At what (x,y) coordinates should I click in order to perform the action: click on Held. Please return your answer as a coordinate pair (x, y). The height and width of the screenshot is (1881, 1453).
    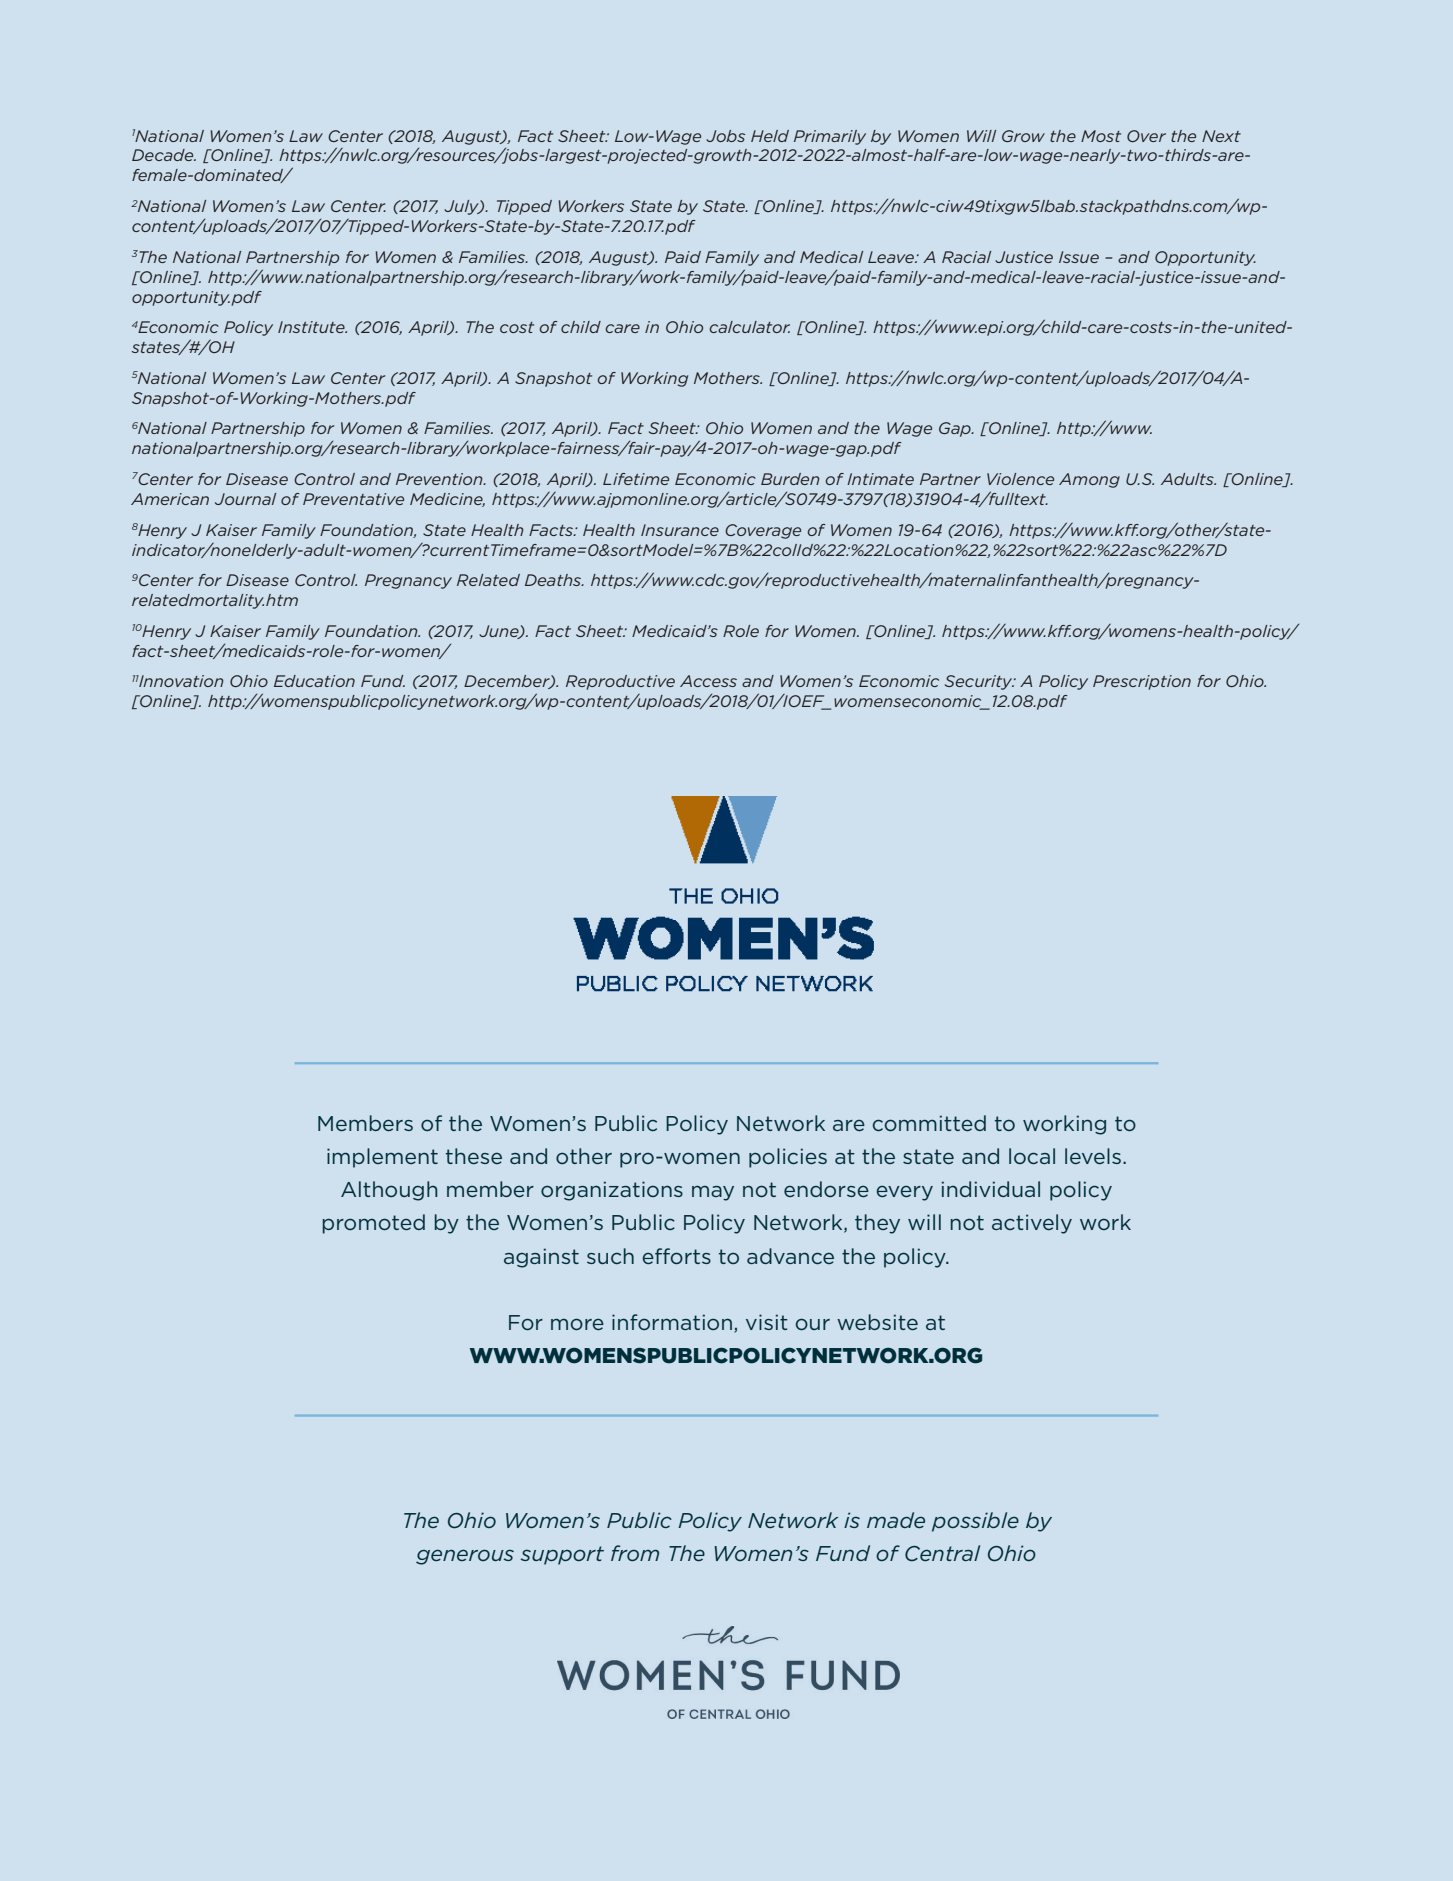
    Looking at the image, I should click on (770, 136).
